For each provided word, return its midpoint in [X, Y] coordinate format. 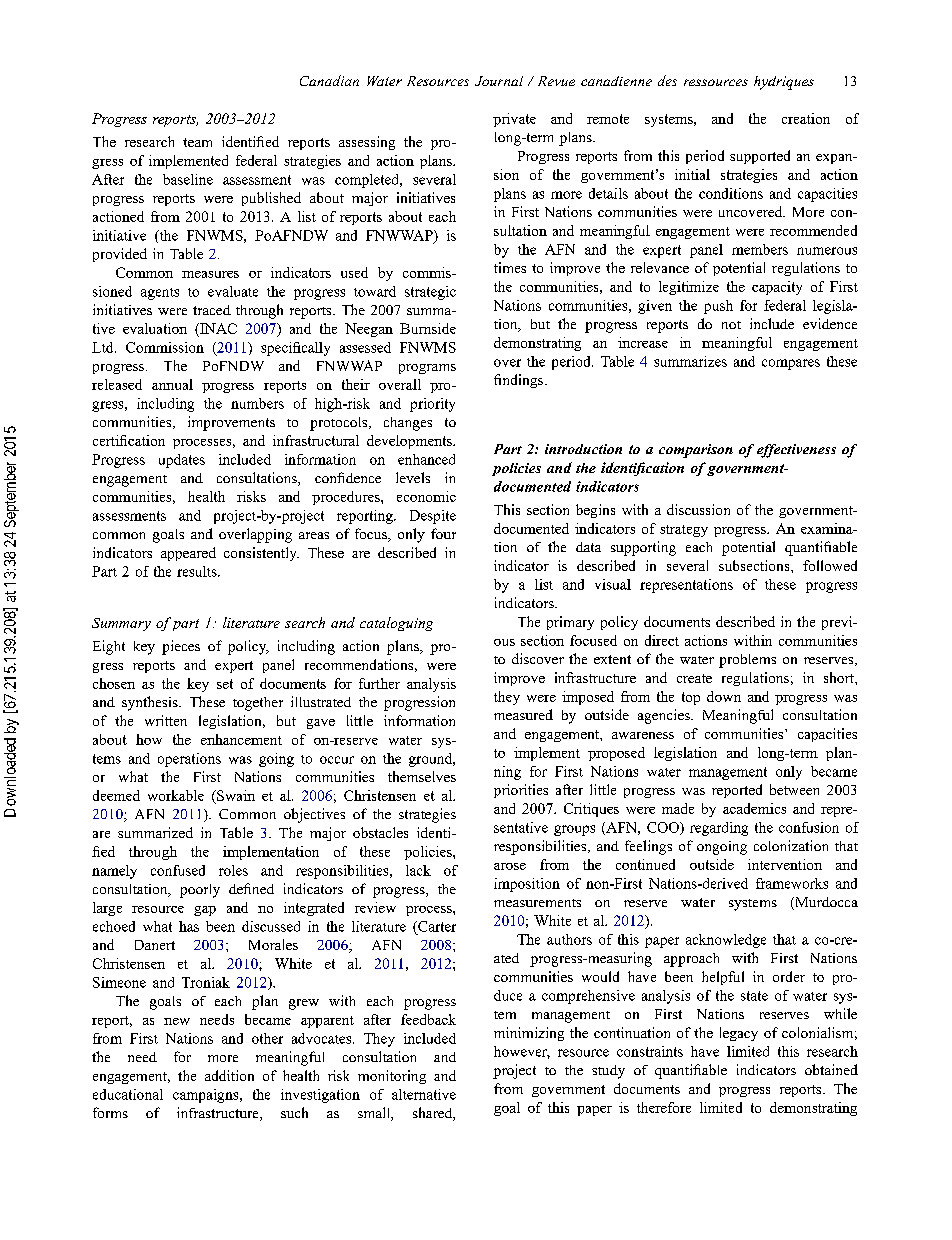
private [514, 120]
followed [830, 565]
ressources [716, 82]
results [198, 571]
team [197, 142]
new [177, 1021]
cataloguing [396, 624]
